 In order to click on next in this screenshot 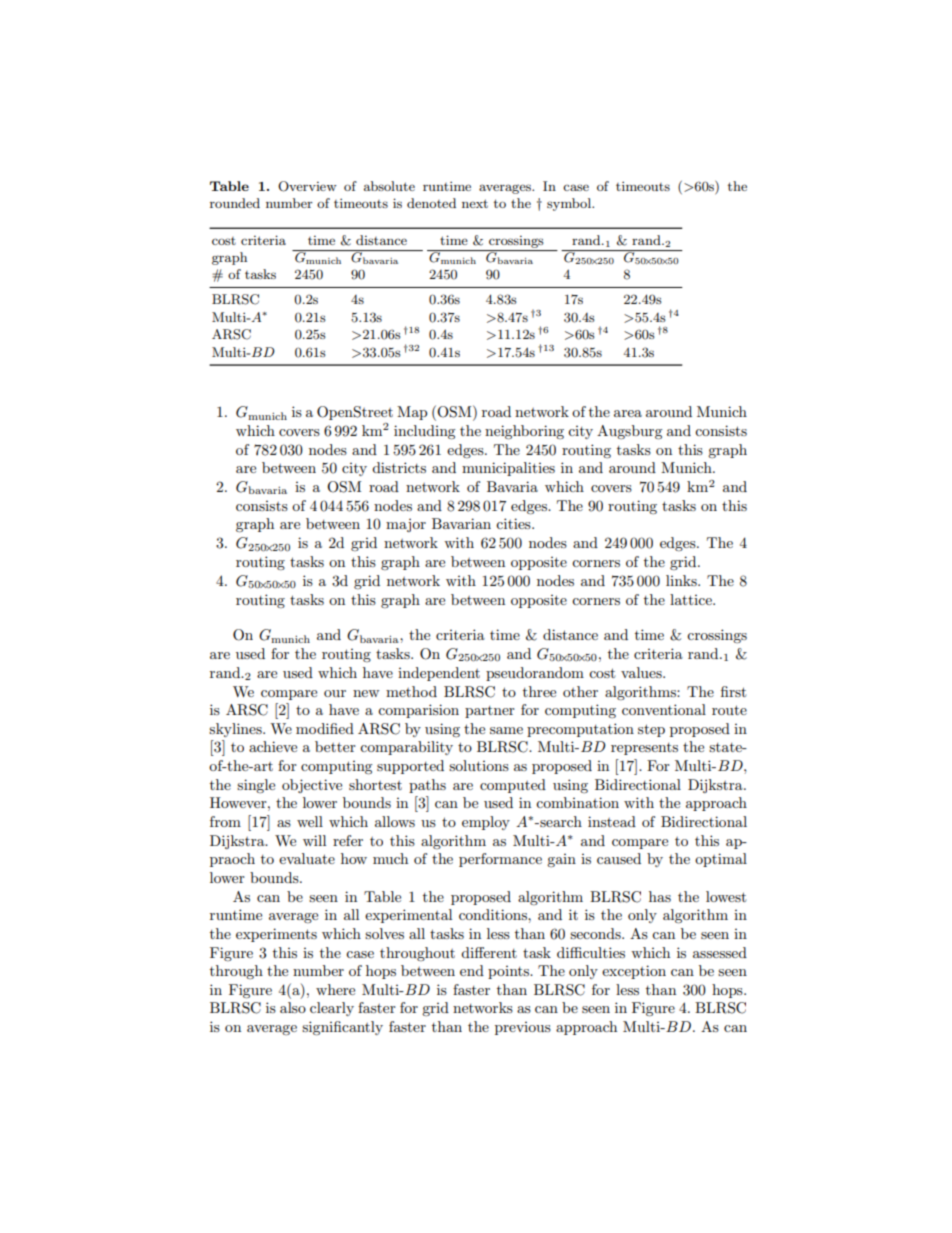, I will do `click(475, 203)`.
